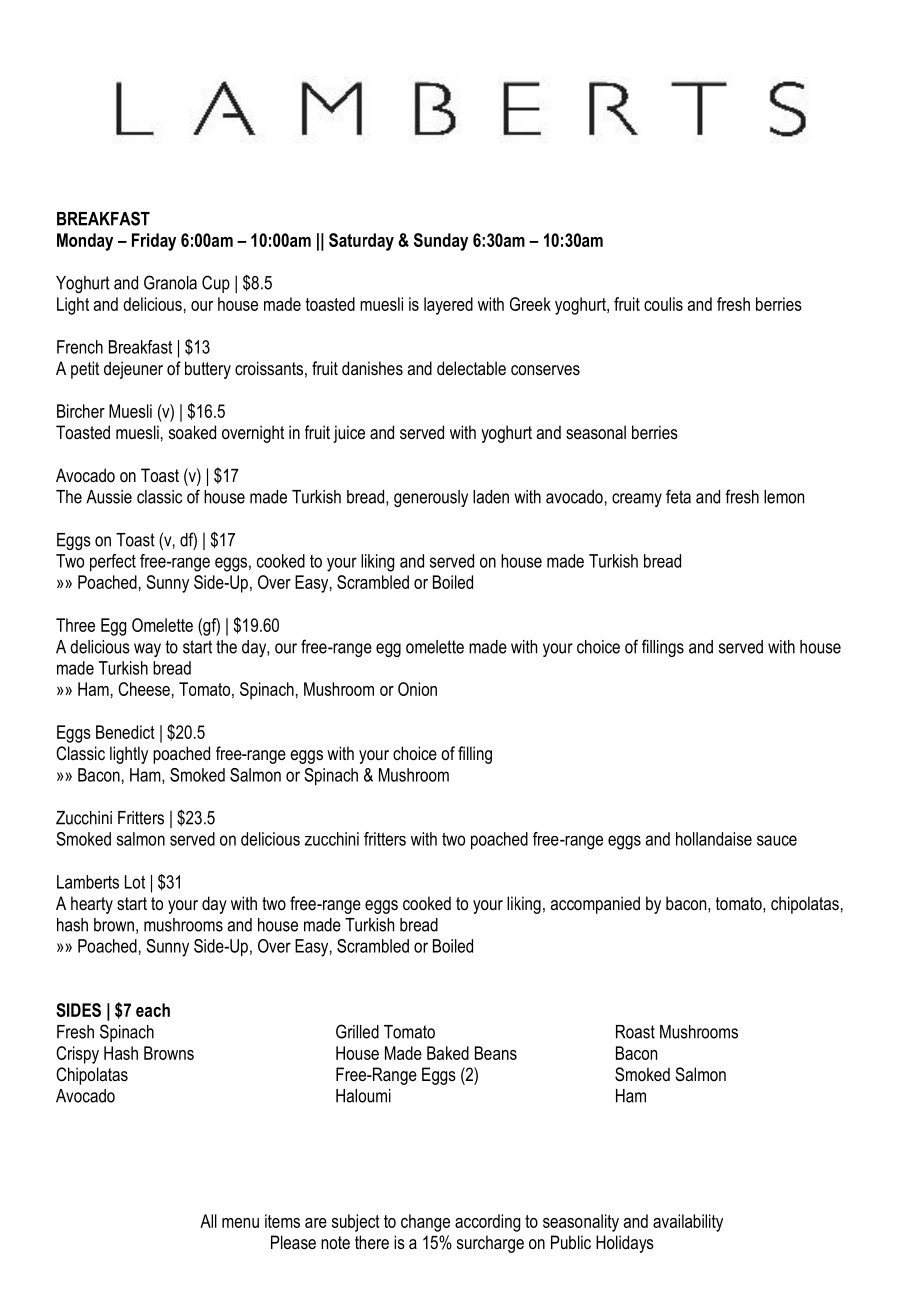 The image size is (924, 1308). What do you see at coordinates (688, 1223) in the image?
I see `availability` at bounding box center [688, 1223].
